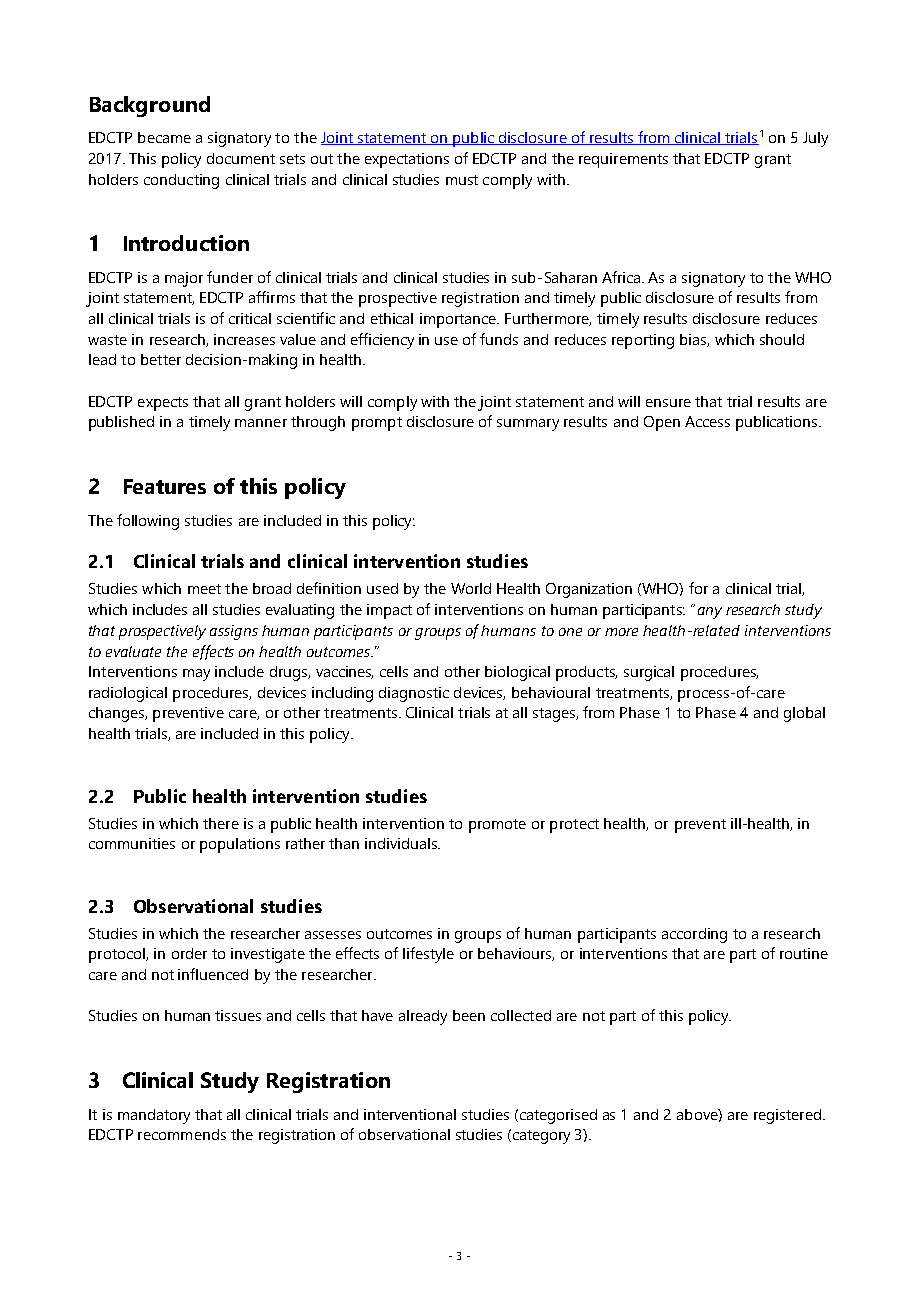 Image resolution: width=924 pixels, height=1308 pixels. Describe the element at coordinates (154, 1116) in the screenshot. I see `mandatory` at that location.
